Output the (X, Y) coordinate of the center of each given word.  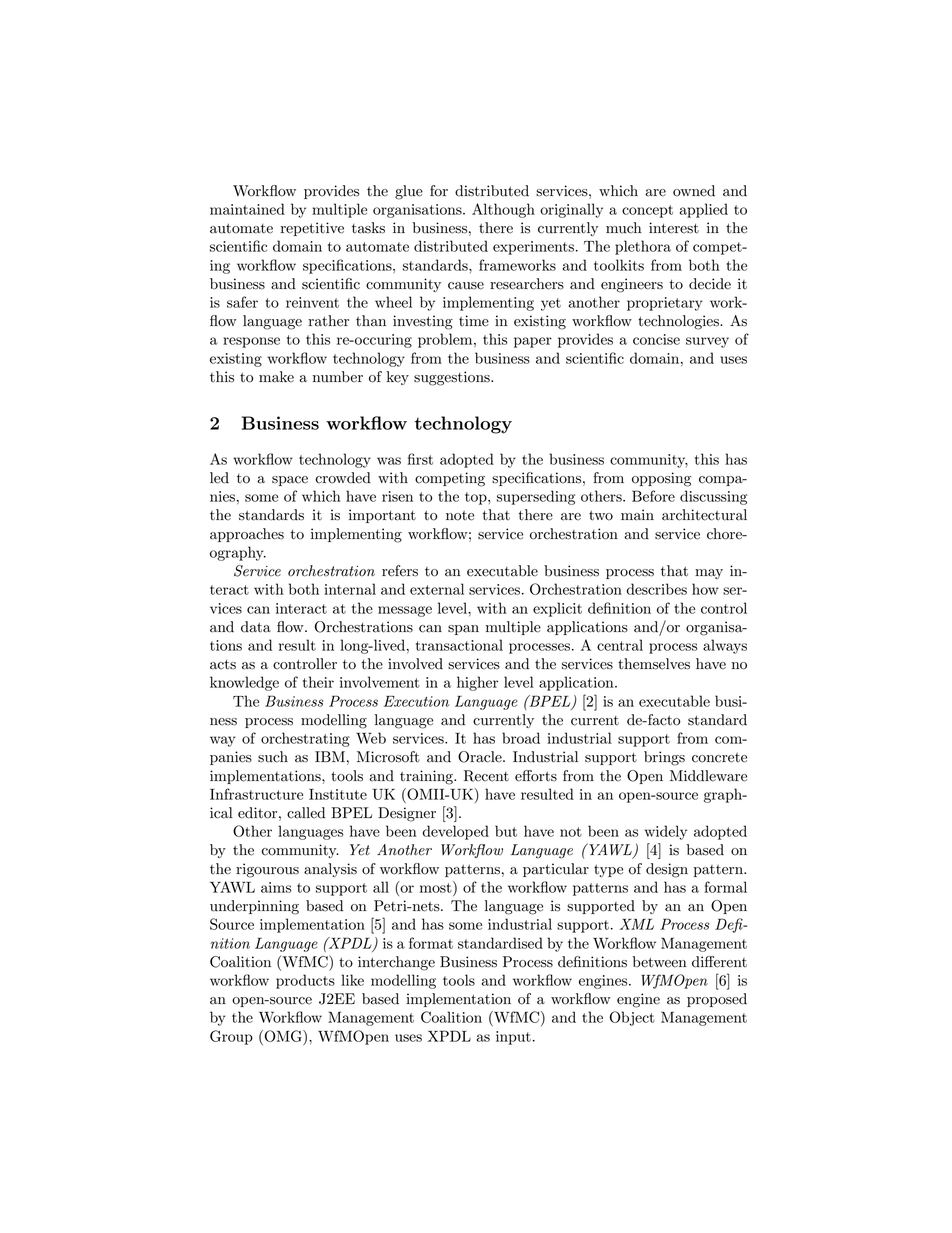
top (477, 498)
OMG (283, 1036)
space (290, 481)
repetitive (312, 229)
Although (503, 210)
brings (664, 758)
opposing (661, 479)
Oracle (481, 757)
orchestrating (305, 739)
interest (674, 228)
